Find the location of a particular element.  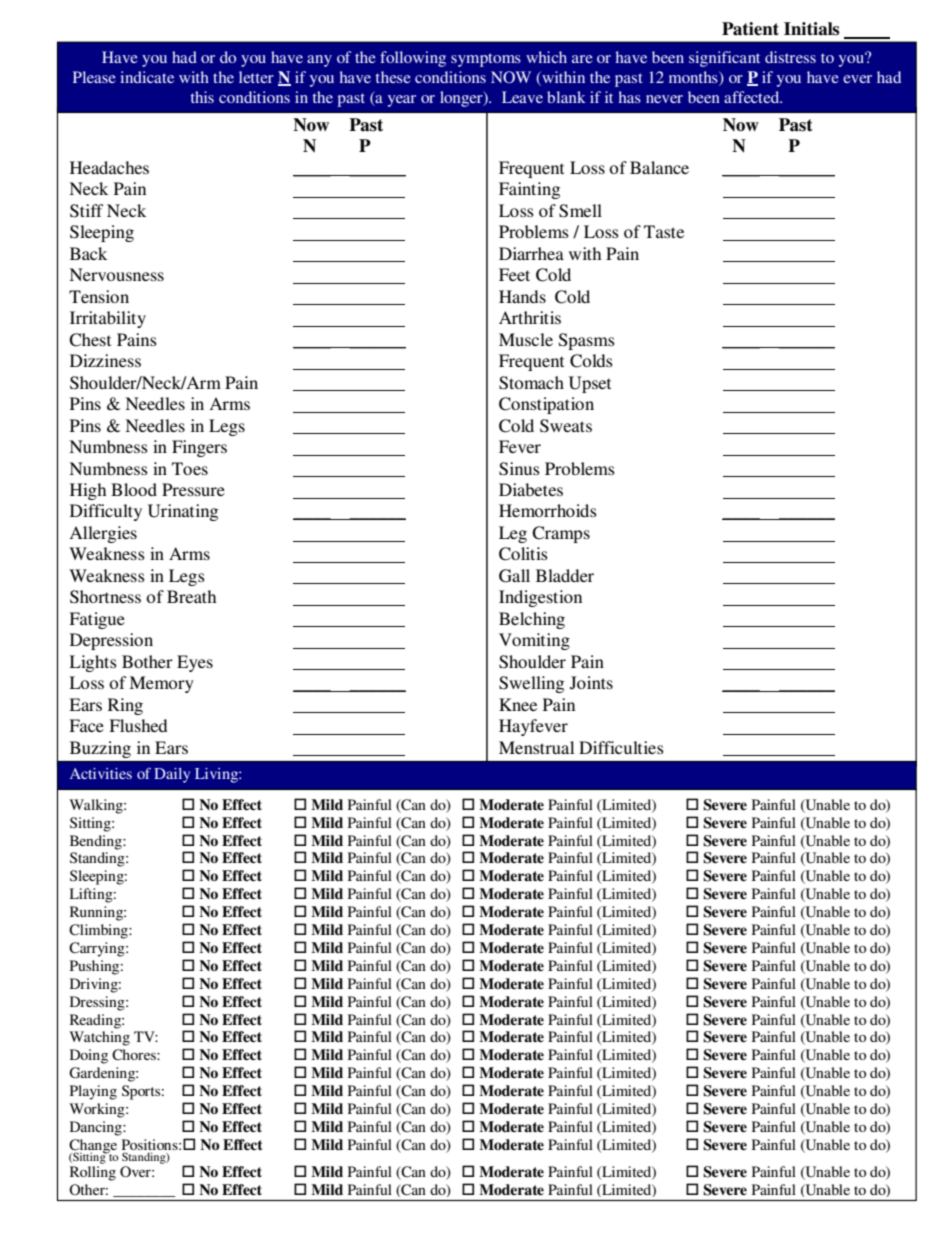

Gall is located at coordinates (514, 576).
